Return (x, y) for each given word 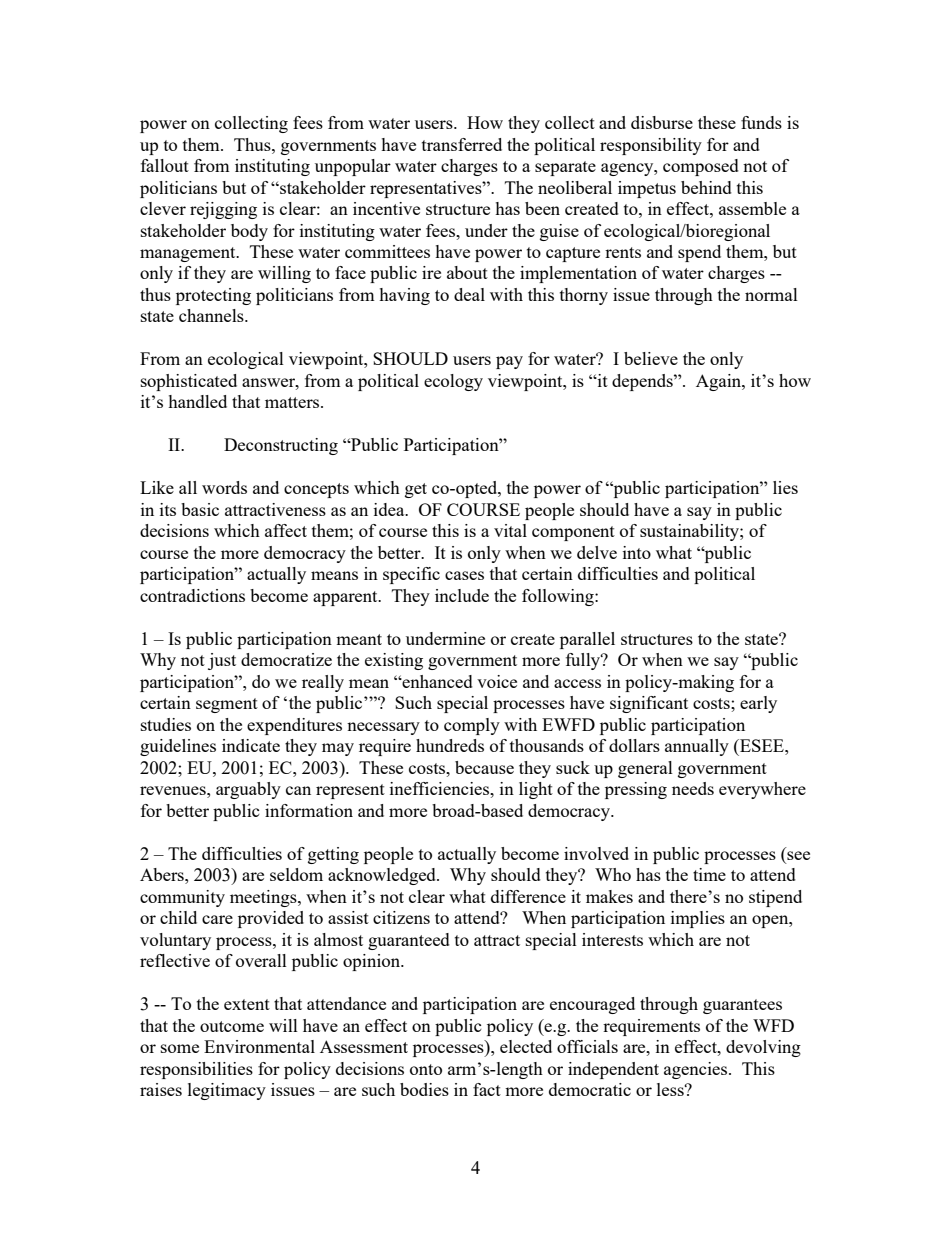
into (637, 552)
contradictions (192, 595)
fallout (165, 165)
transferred (462, 144)
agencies (697, 1070)
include (462, 595)
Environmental (259, 1046)
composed (701, 167)
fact (487, 1089)
